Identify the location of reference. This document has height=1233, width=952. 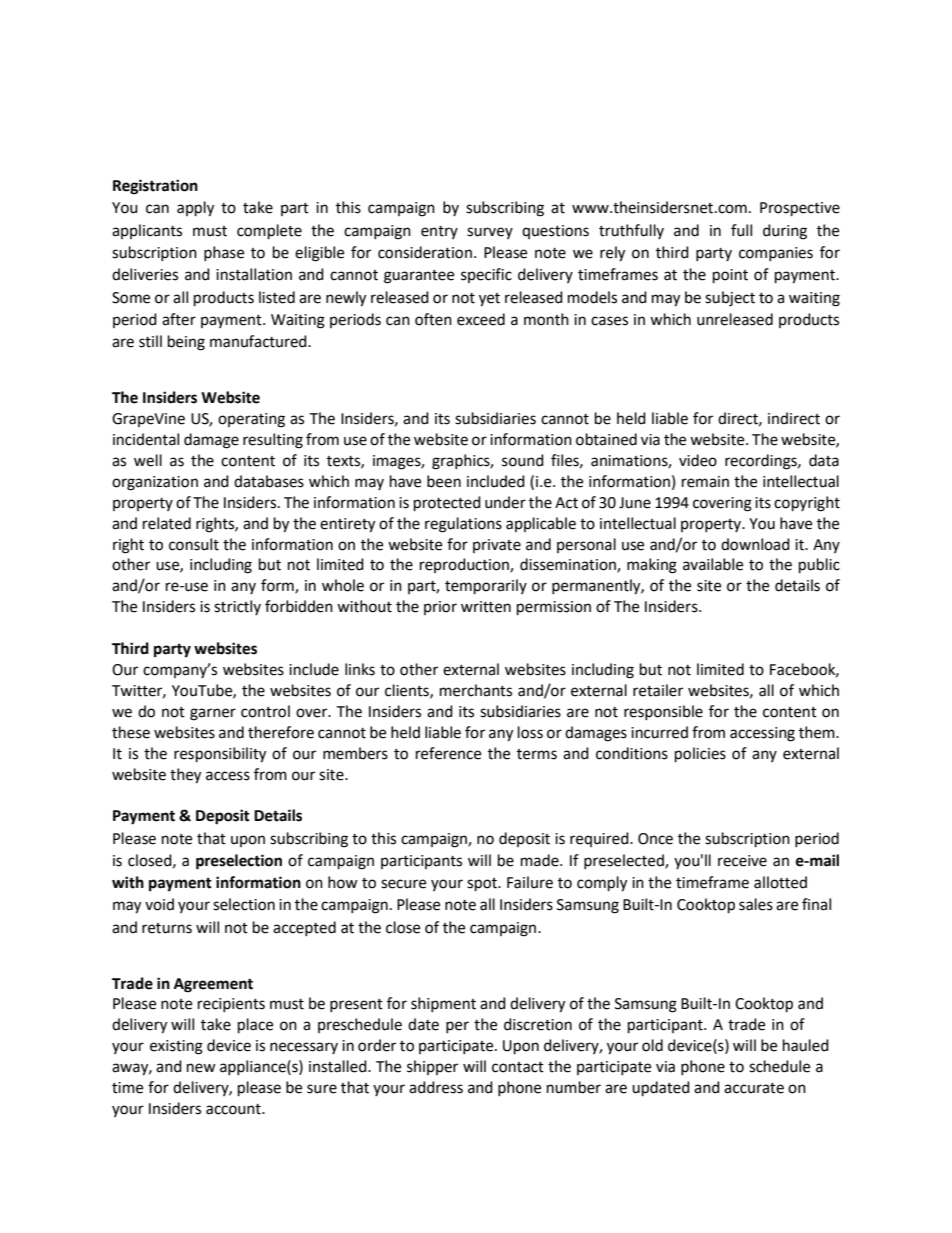
(448, 753).
